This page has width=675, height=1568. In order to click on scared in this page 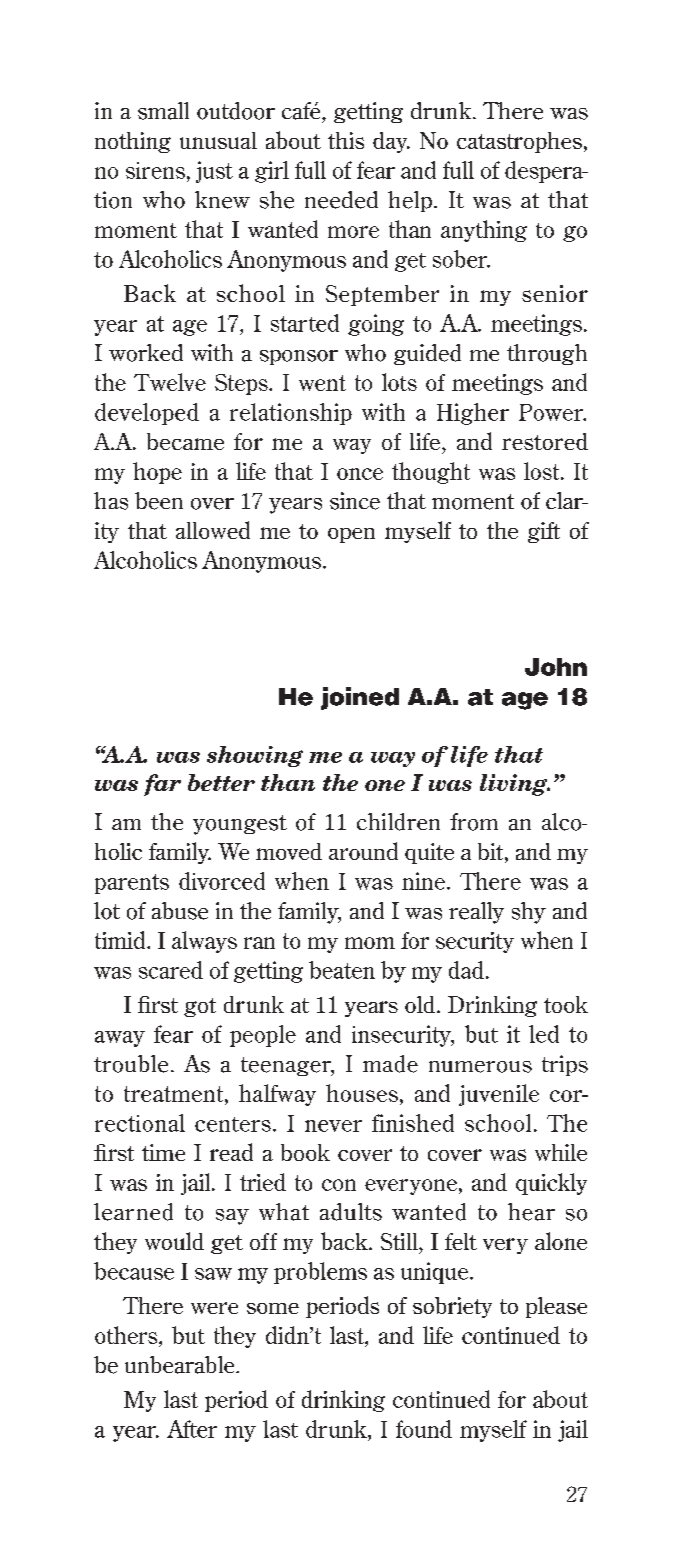, I will do `click(171, 970)`.
